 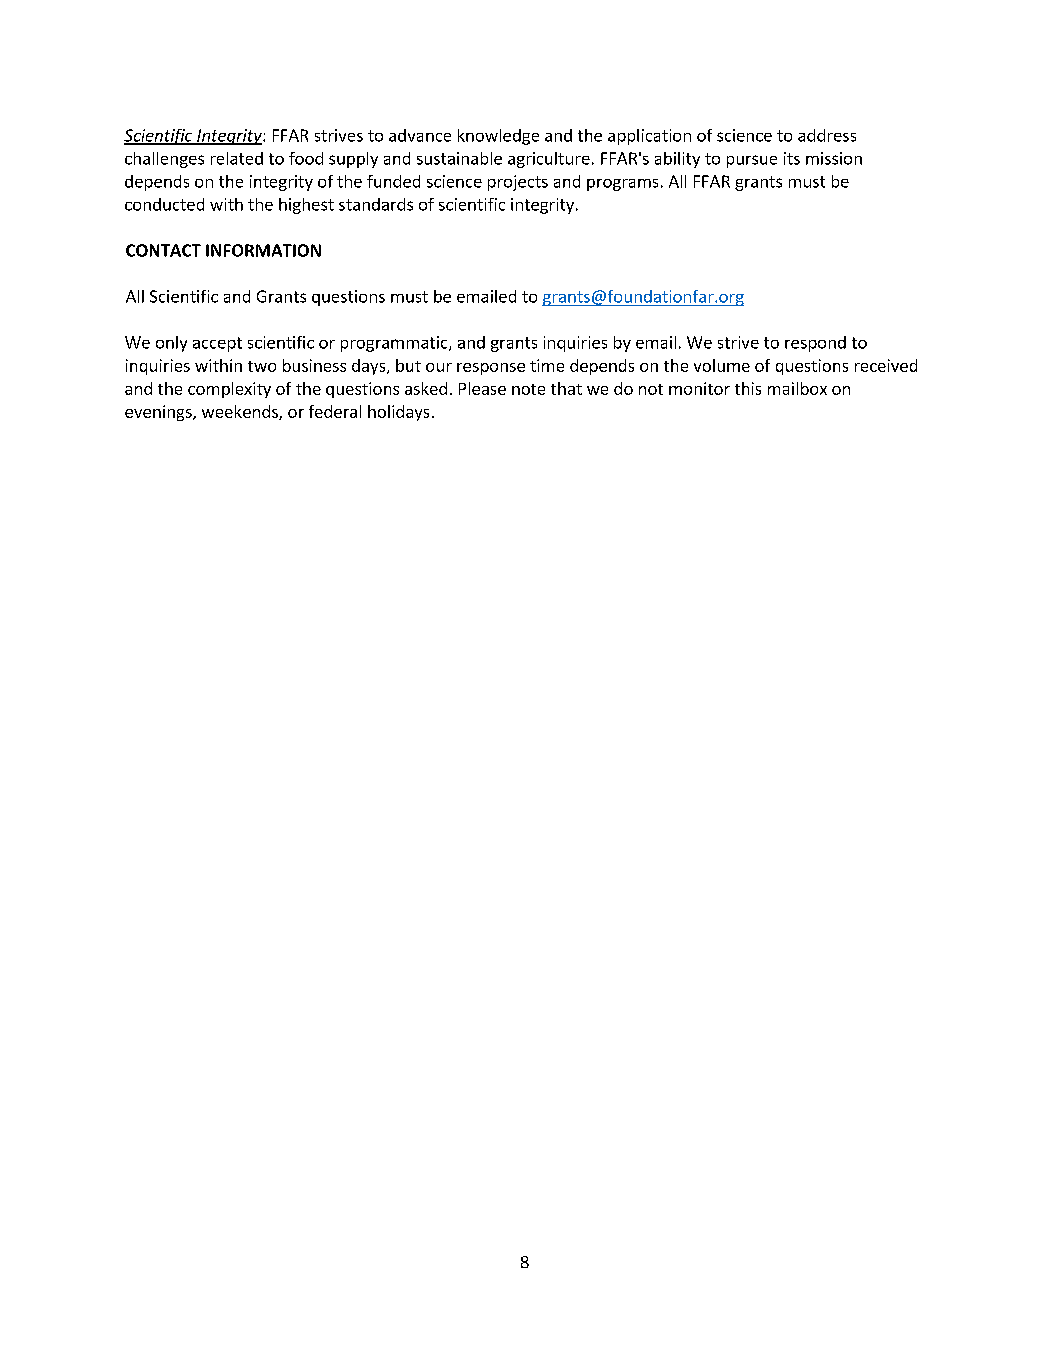 What do you see at coordinates (815, 344) in the image?
I see `respond` at bounding box center [815, 344].
